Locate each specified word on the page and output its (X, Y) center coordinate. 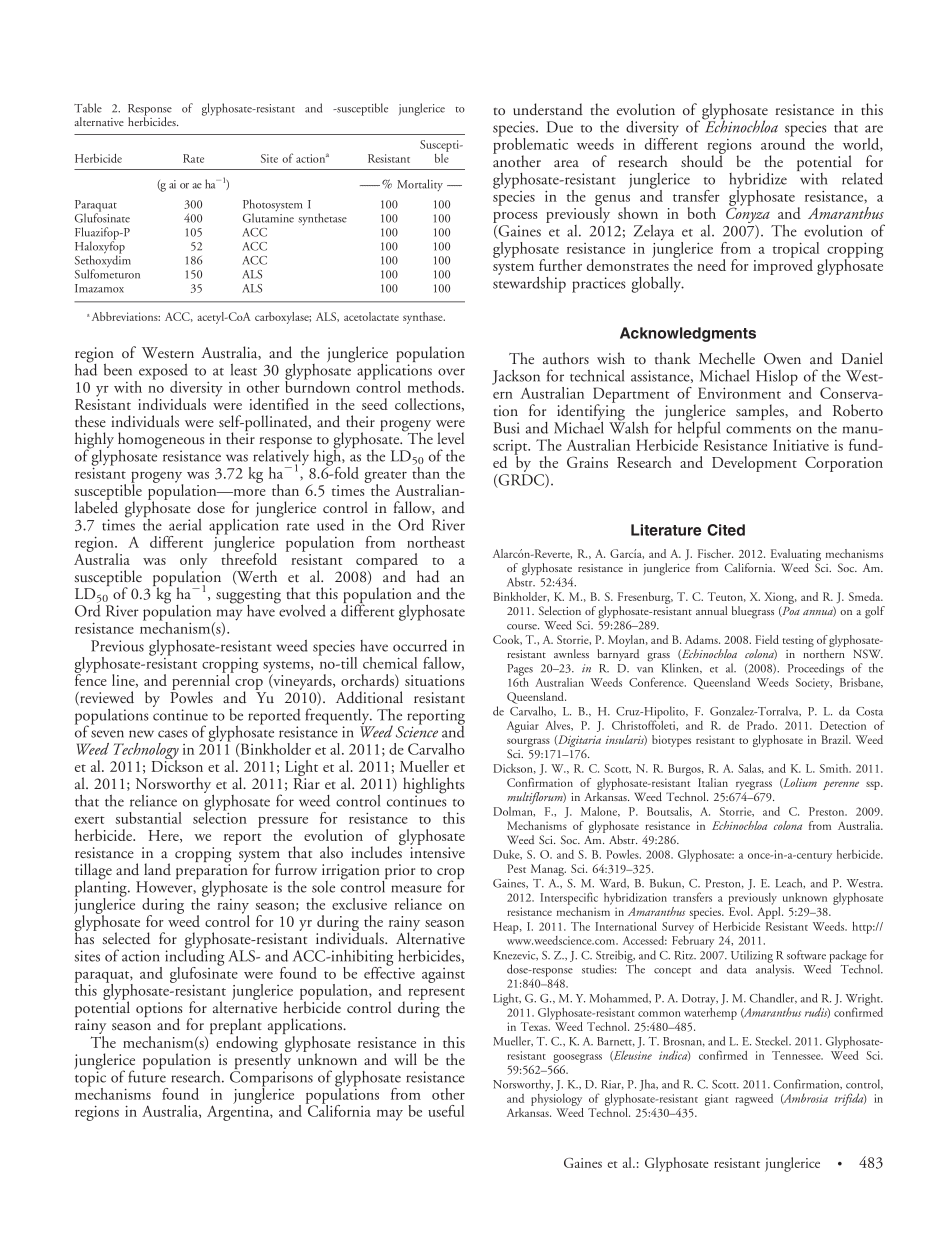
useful (446, 1111)
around (783, 143)
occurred (420, 646)
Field (767, 639)
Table (88, 108)
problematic (530, 146)
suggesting (248, 597)
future (147, 1075)
